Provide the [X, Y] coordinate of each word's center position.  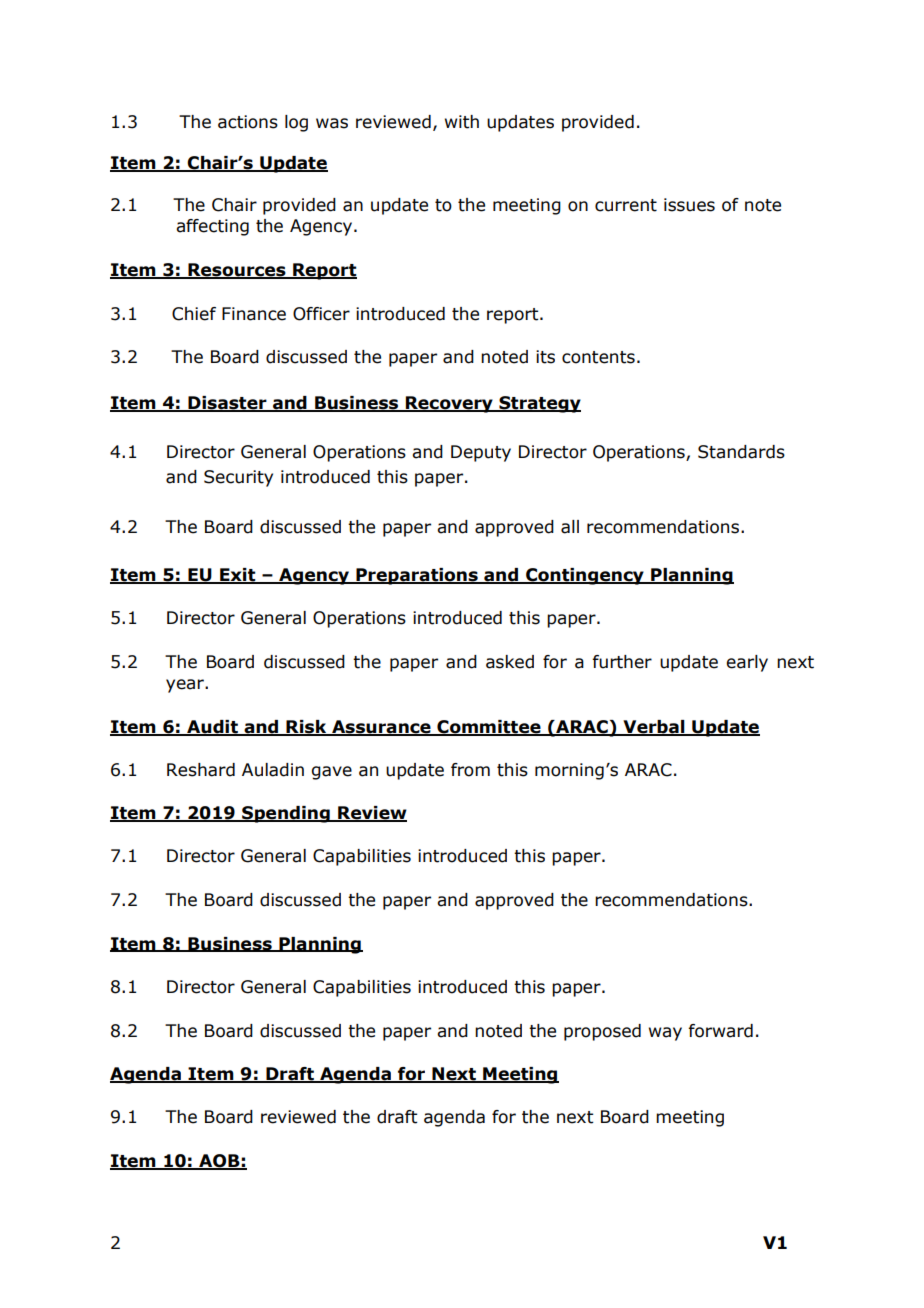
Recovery [449, 404]
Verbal [654, 728]
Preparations [417, 576]
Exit [238, 575]
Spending [286, 814]
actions [248, 122]
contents [598, 357]
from [470, 770]
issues [689, 205]
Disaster [227, 404]
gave [332, 773]
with [462, 122]
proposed [602, 1032]
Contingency [585, 576]
